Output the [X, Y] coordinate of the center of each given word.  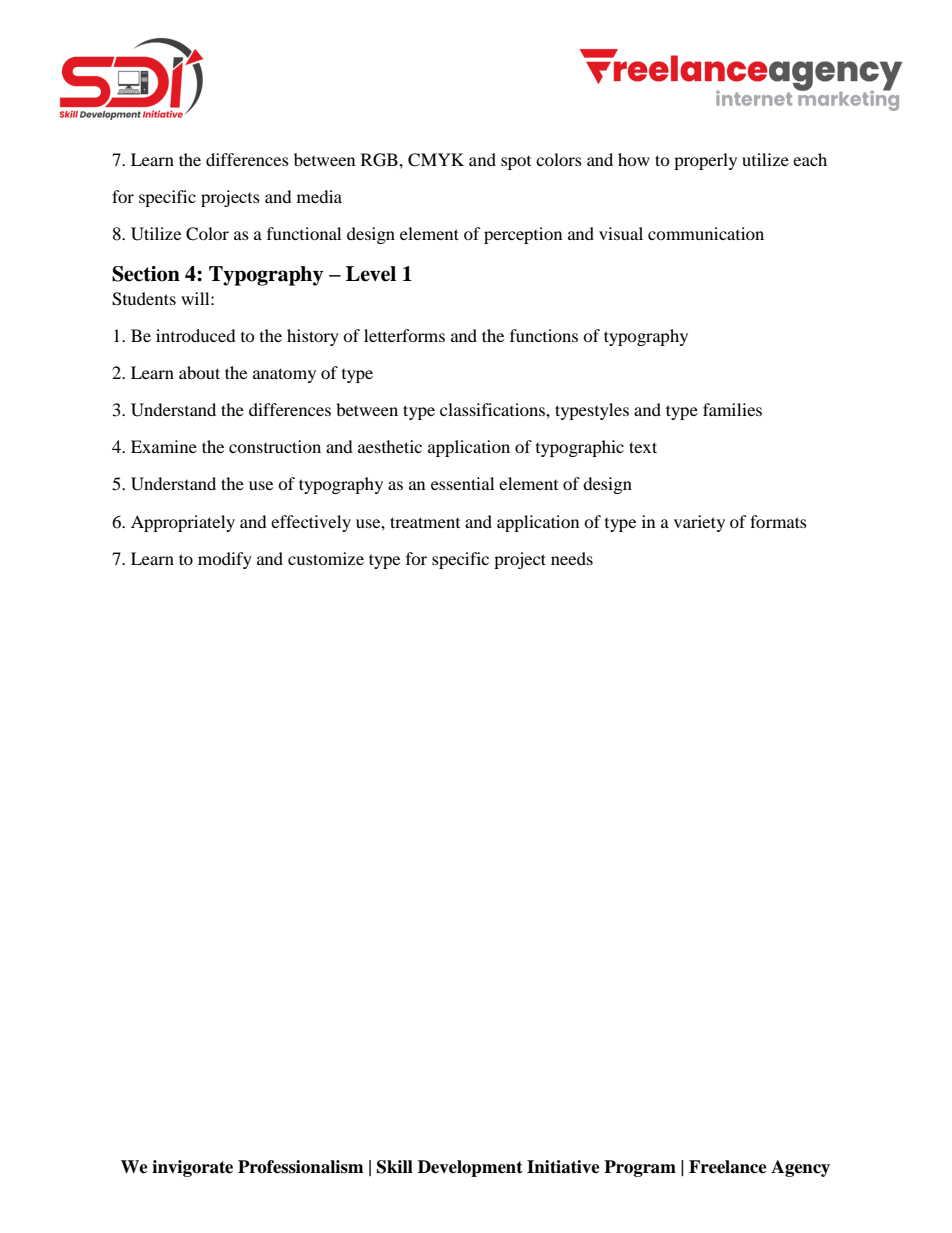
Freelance [728, 1167]
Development [470, 1168]
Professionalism [301, 1167]
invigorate [192, 1168]
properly [705, 161]
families [732, 409]
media [319, 196]
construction [275, 446]
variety [699, 523]
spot [516, 163]
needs [572, 558]
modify [225, 560]
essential [462, 483]
